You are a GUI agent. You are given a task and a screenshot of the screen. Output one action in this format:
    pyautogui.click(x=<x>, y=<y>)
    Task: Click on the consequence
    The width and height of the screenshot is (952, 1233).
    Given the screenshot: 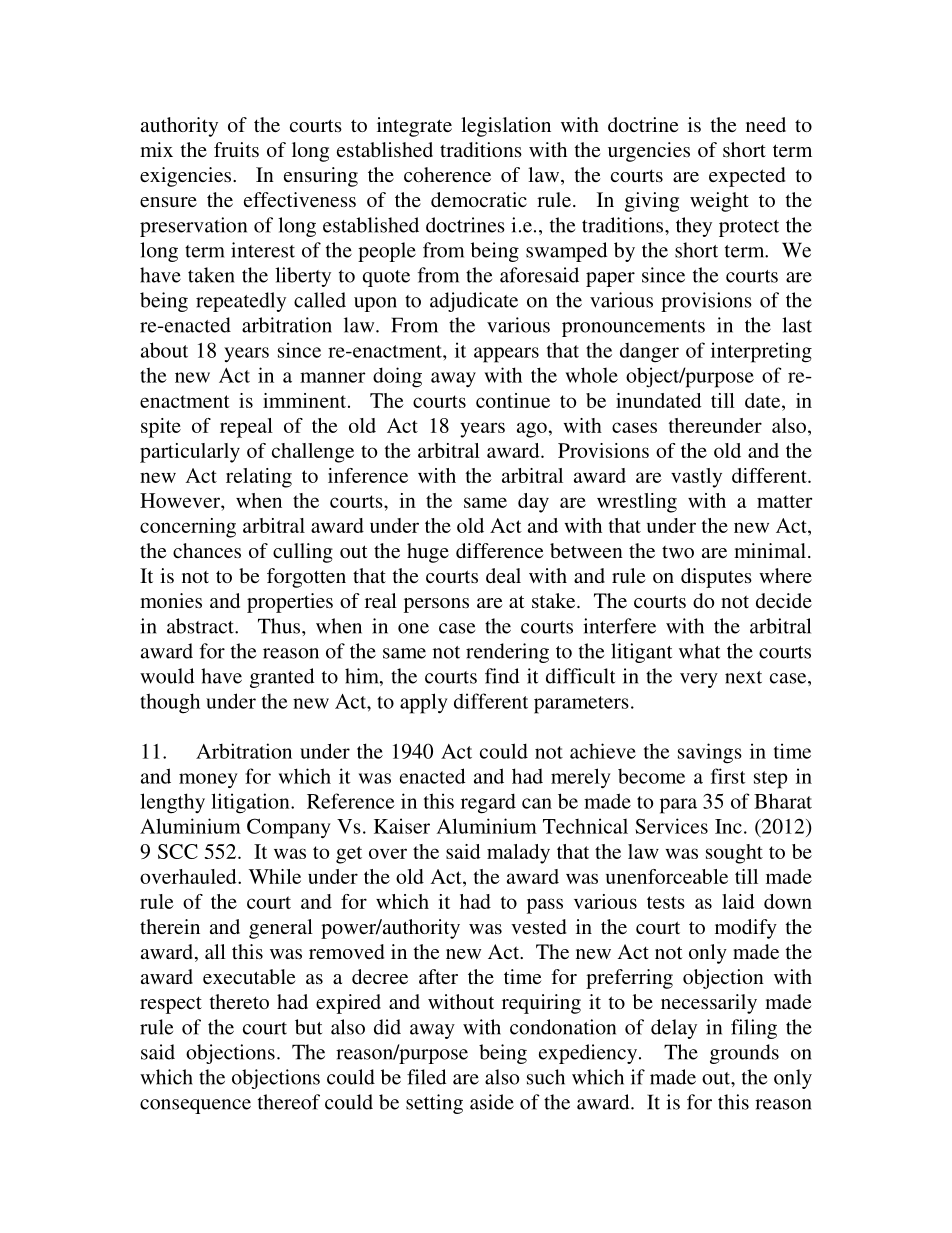 What is the action you would take?
    pyautogui.click(x=195, y=1106)
